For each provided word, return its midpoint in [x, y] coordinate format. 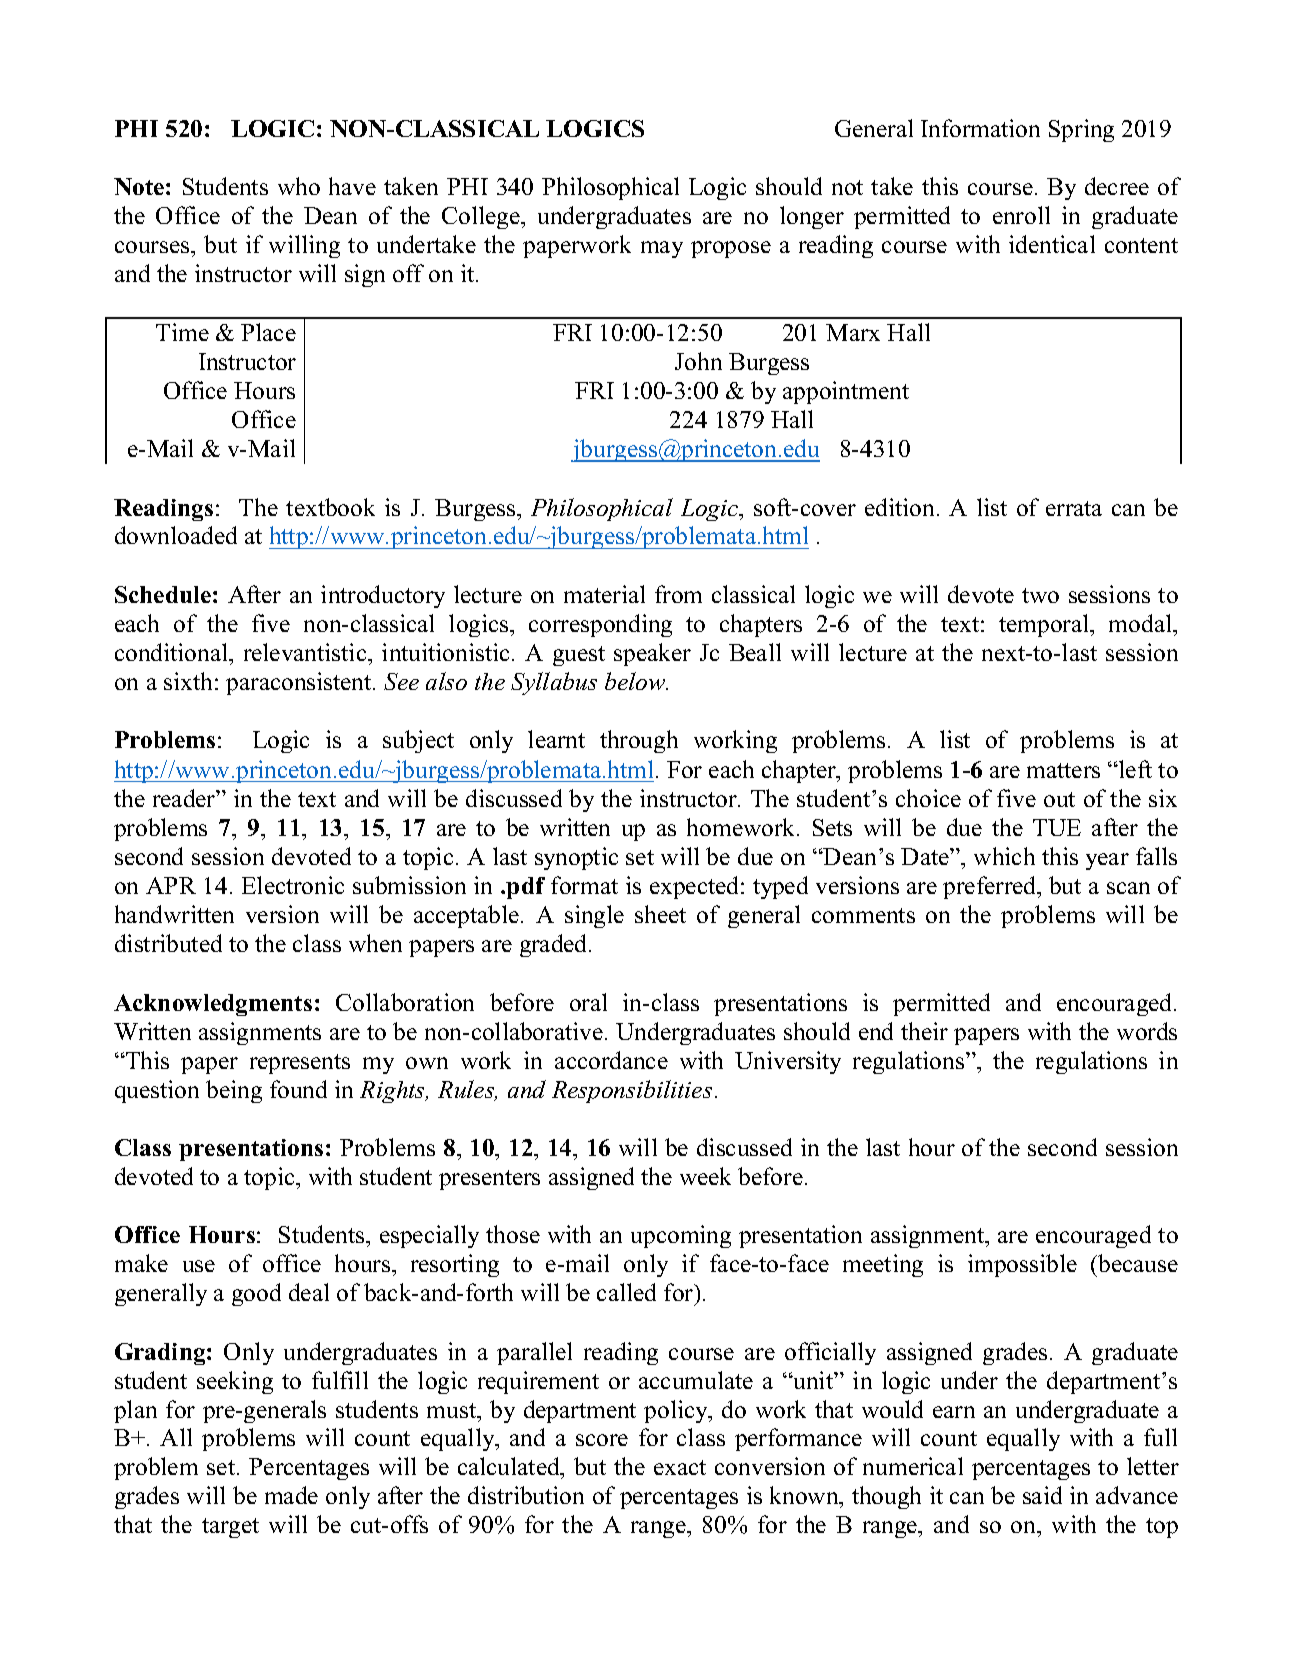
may [662, 249]
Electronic [293, 885]
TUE [1057, 827]
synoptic [576, 858]
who [299, 186]
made [291, 1495]
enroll [1021, 215]
